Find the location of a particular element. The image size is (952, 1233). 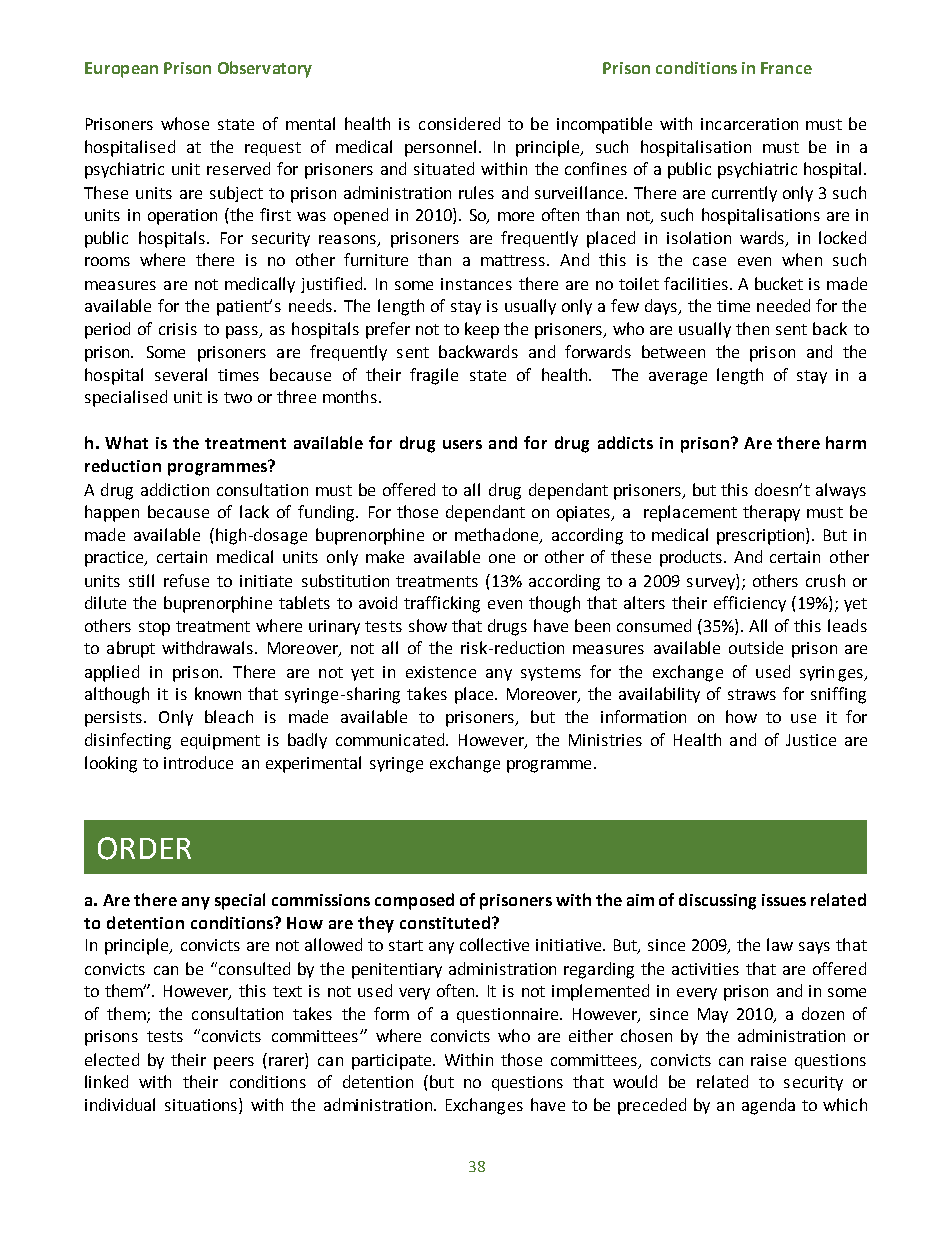

participate is located at coordinates (393, 1062).
